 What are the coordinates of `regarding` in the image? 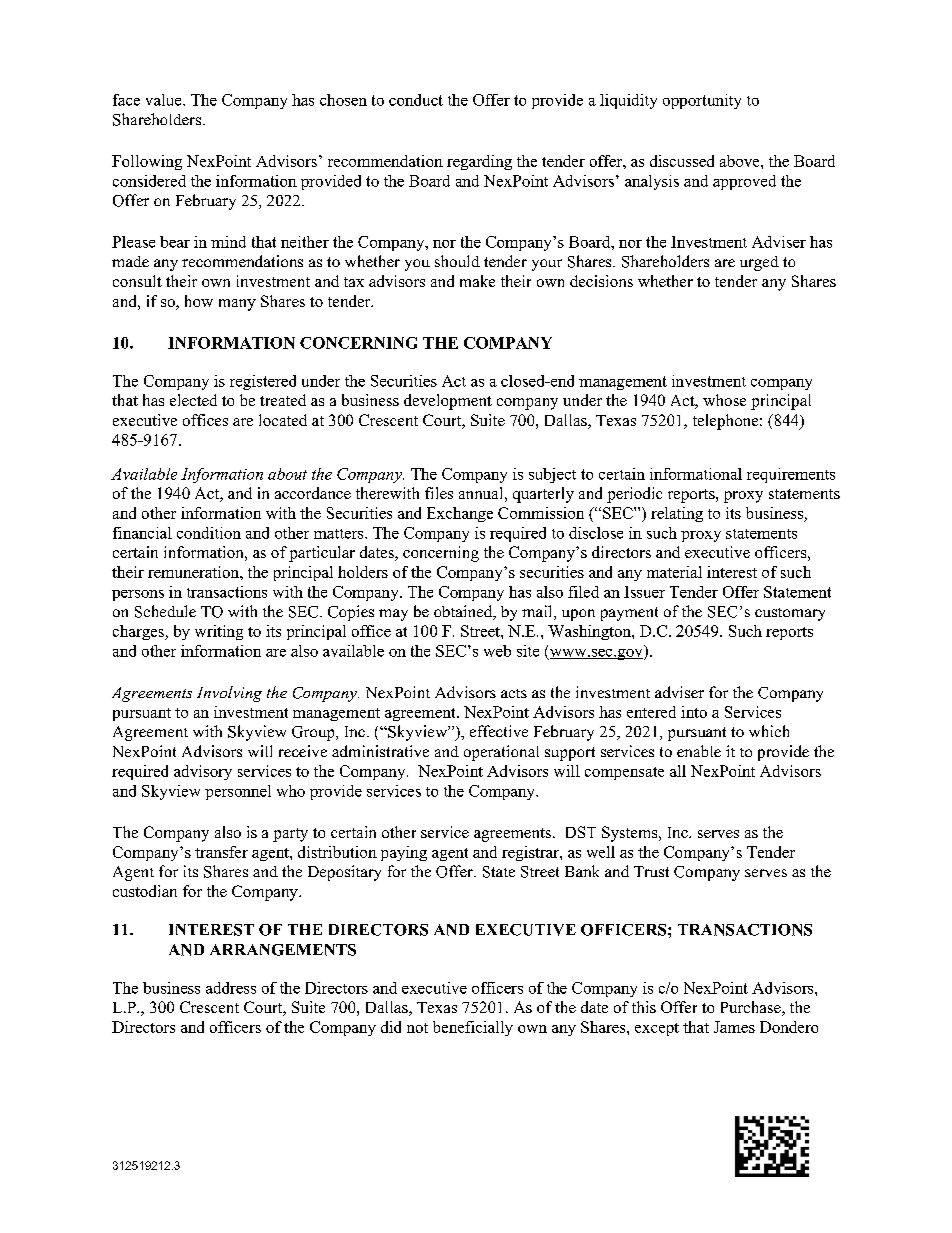 It's located at (479, 162).
